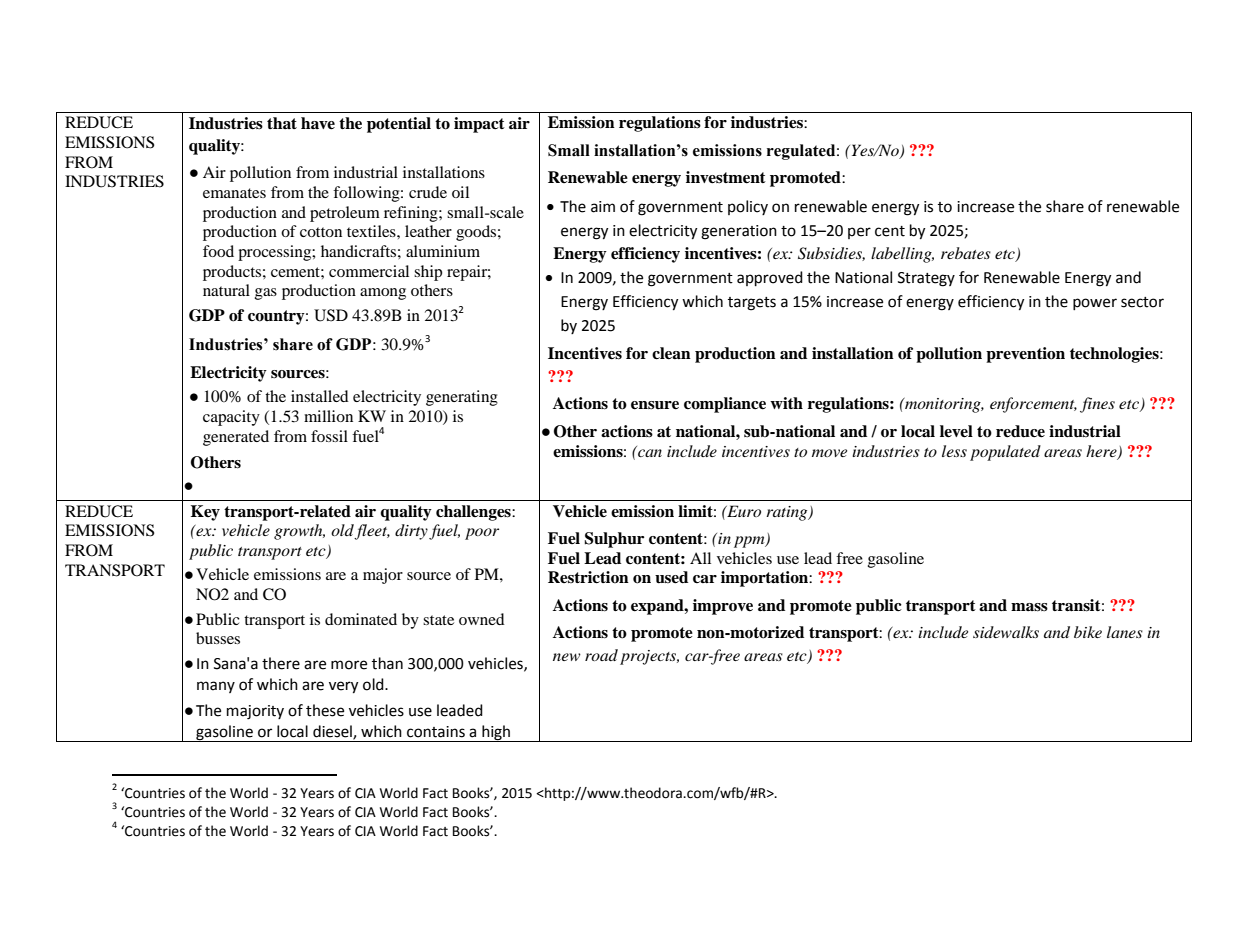  I want to click on growth, so click(299, 532).
